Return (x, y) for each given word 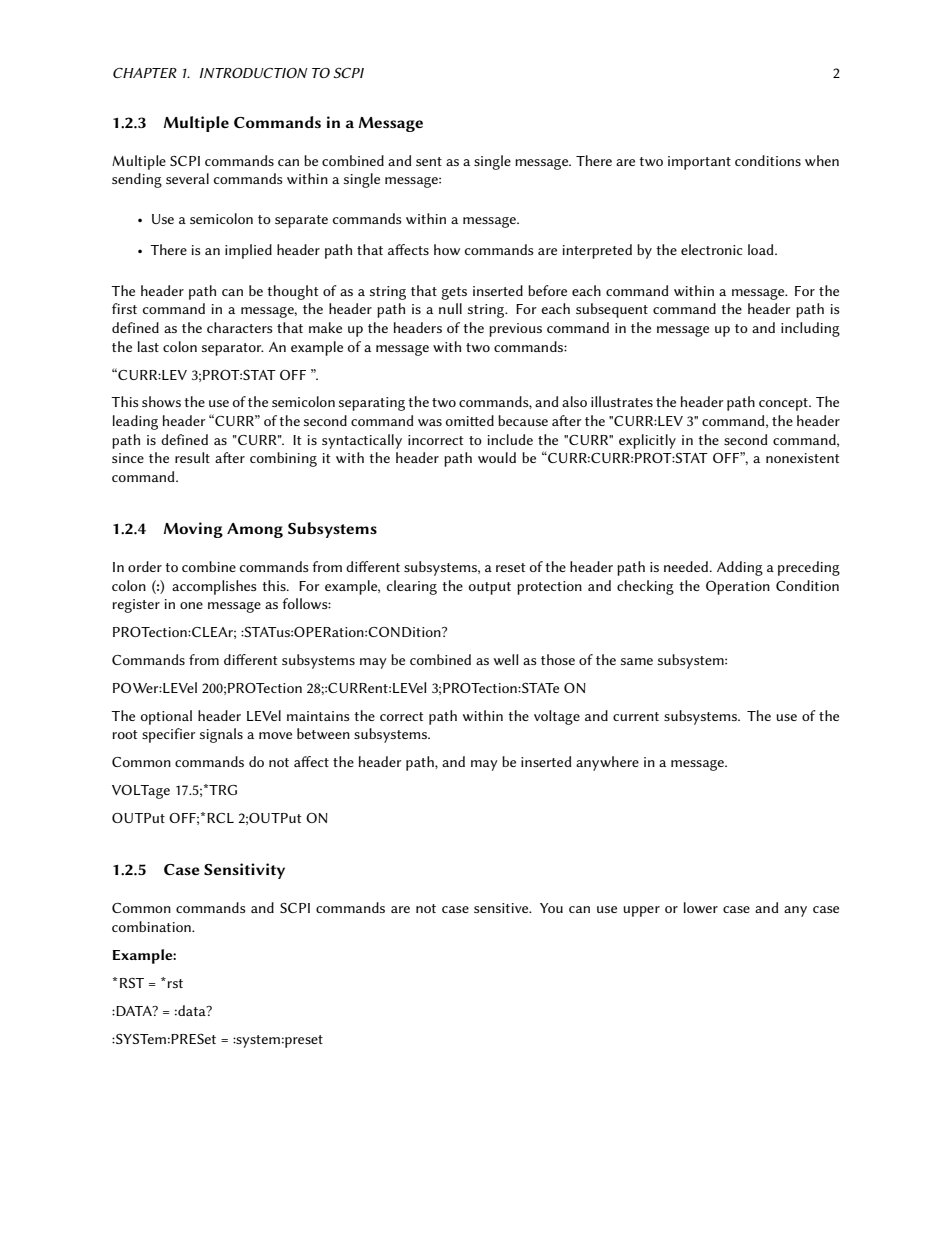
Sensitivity (244, 871)
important (699, 163)
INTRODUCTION (254, 73)
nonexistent (803, 458)
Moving (193, 530)
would (497, 457)
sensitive (502, 908)
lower (701, 907)
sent (429, 161)
